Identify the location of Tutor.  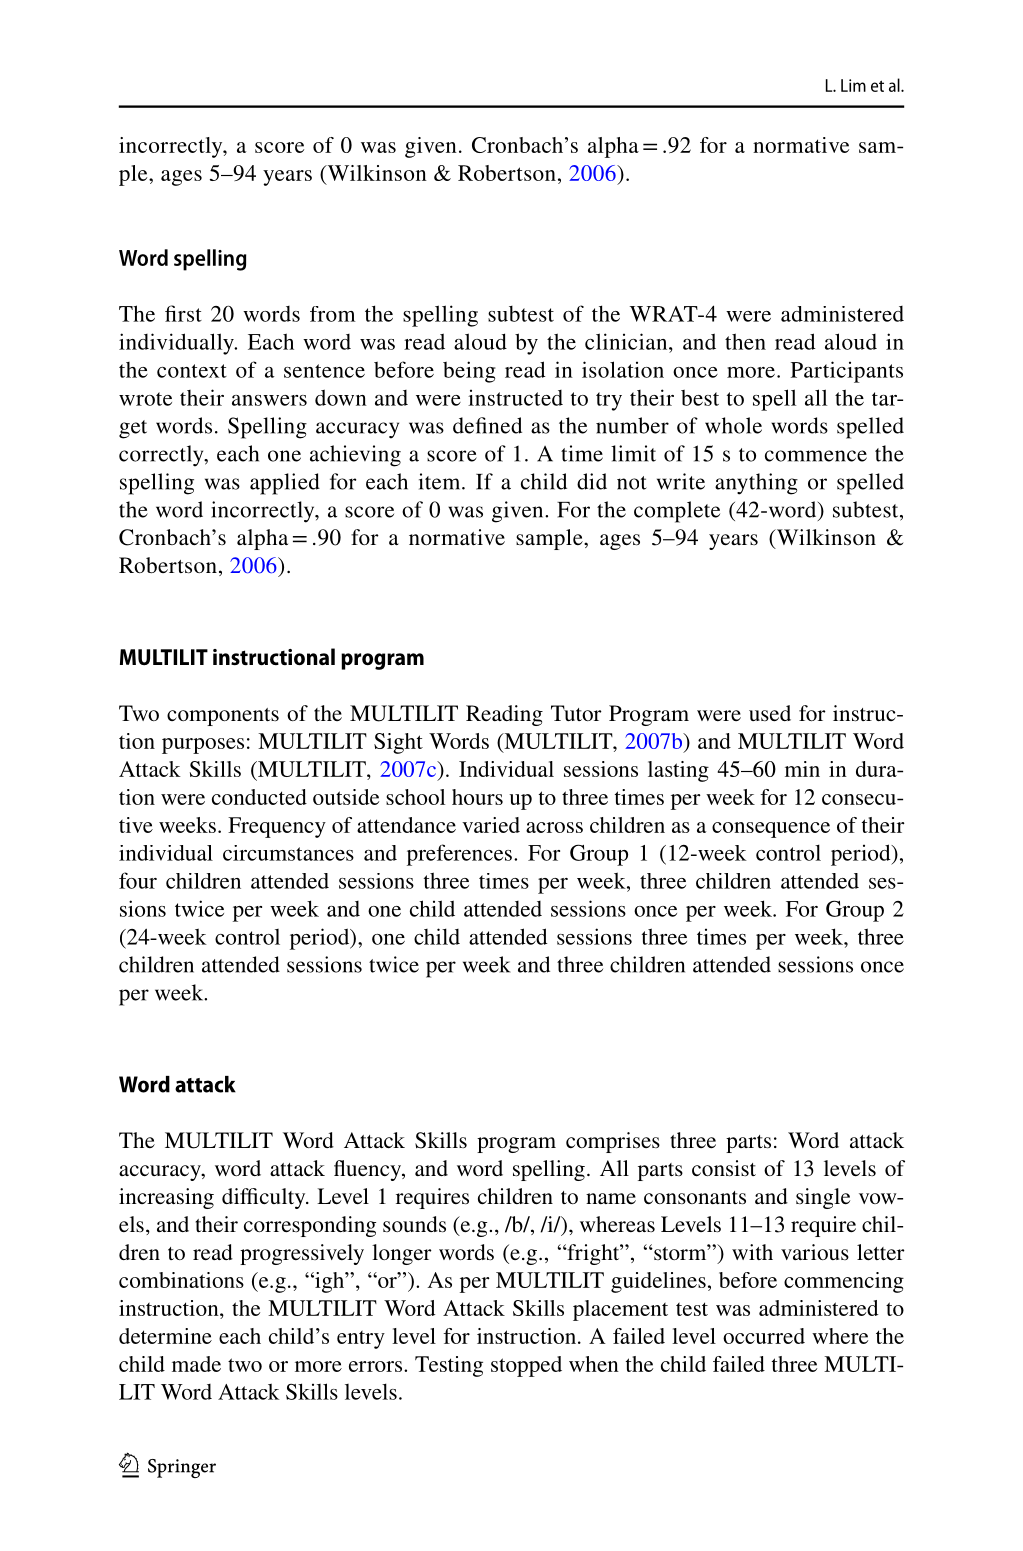
(576, 713).
